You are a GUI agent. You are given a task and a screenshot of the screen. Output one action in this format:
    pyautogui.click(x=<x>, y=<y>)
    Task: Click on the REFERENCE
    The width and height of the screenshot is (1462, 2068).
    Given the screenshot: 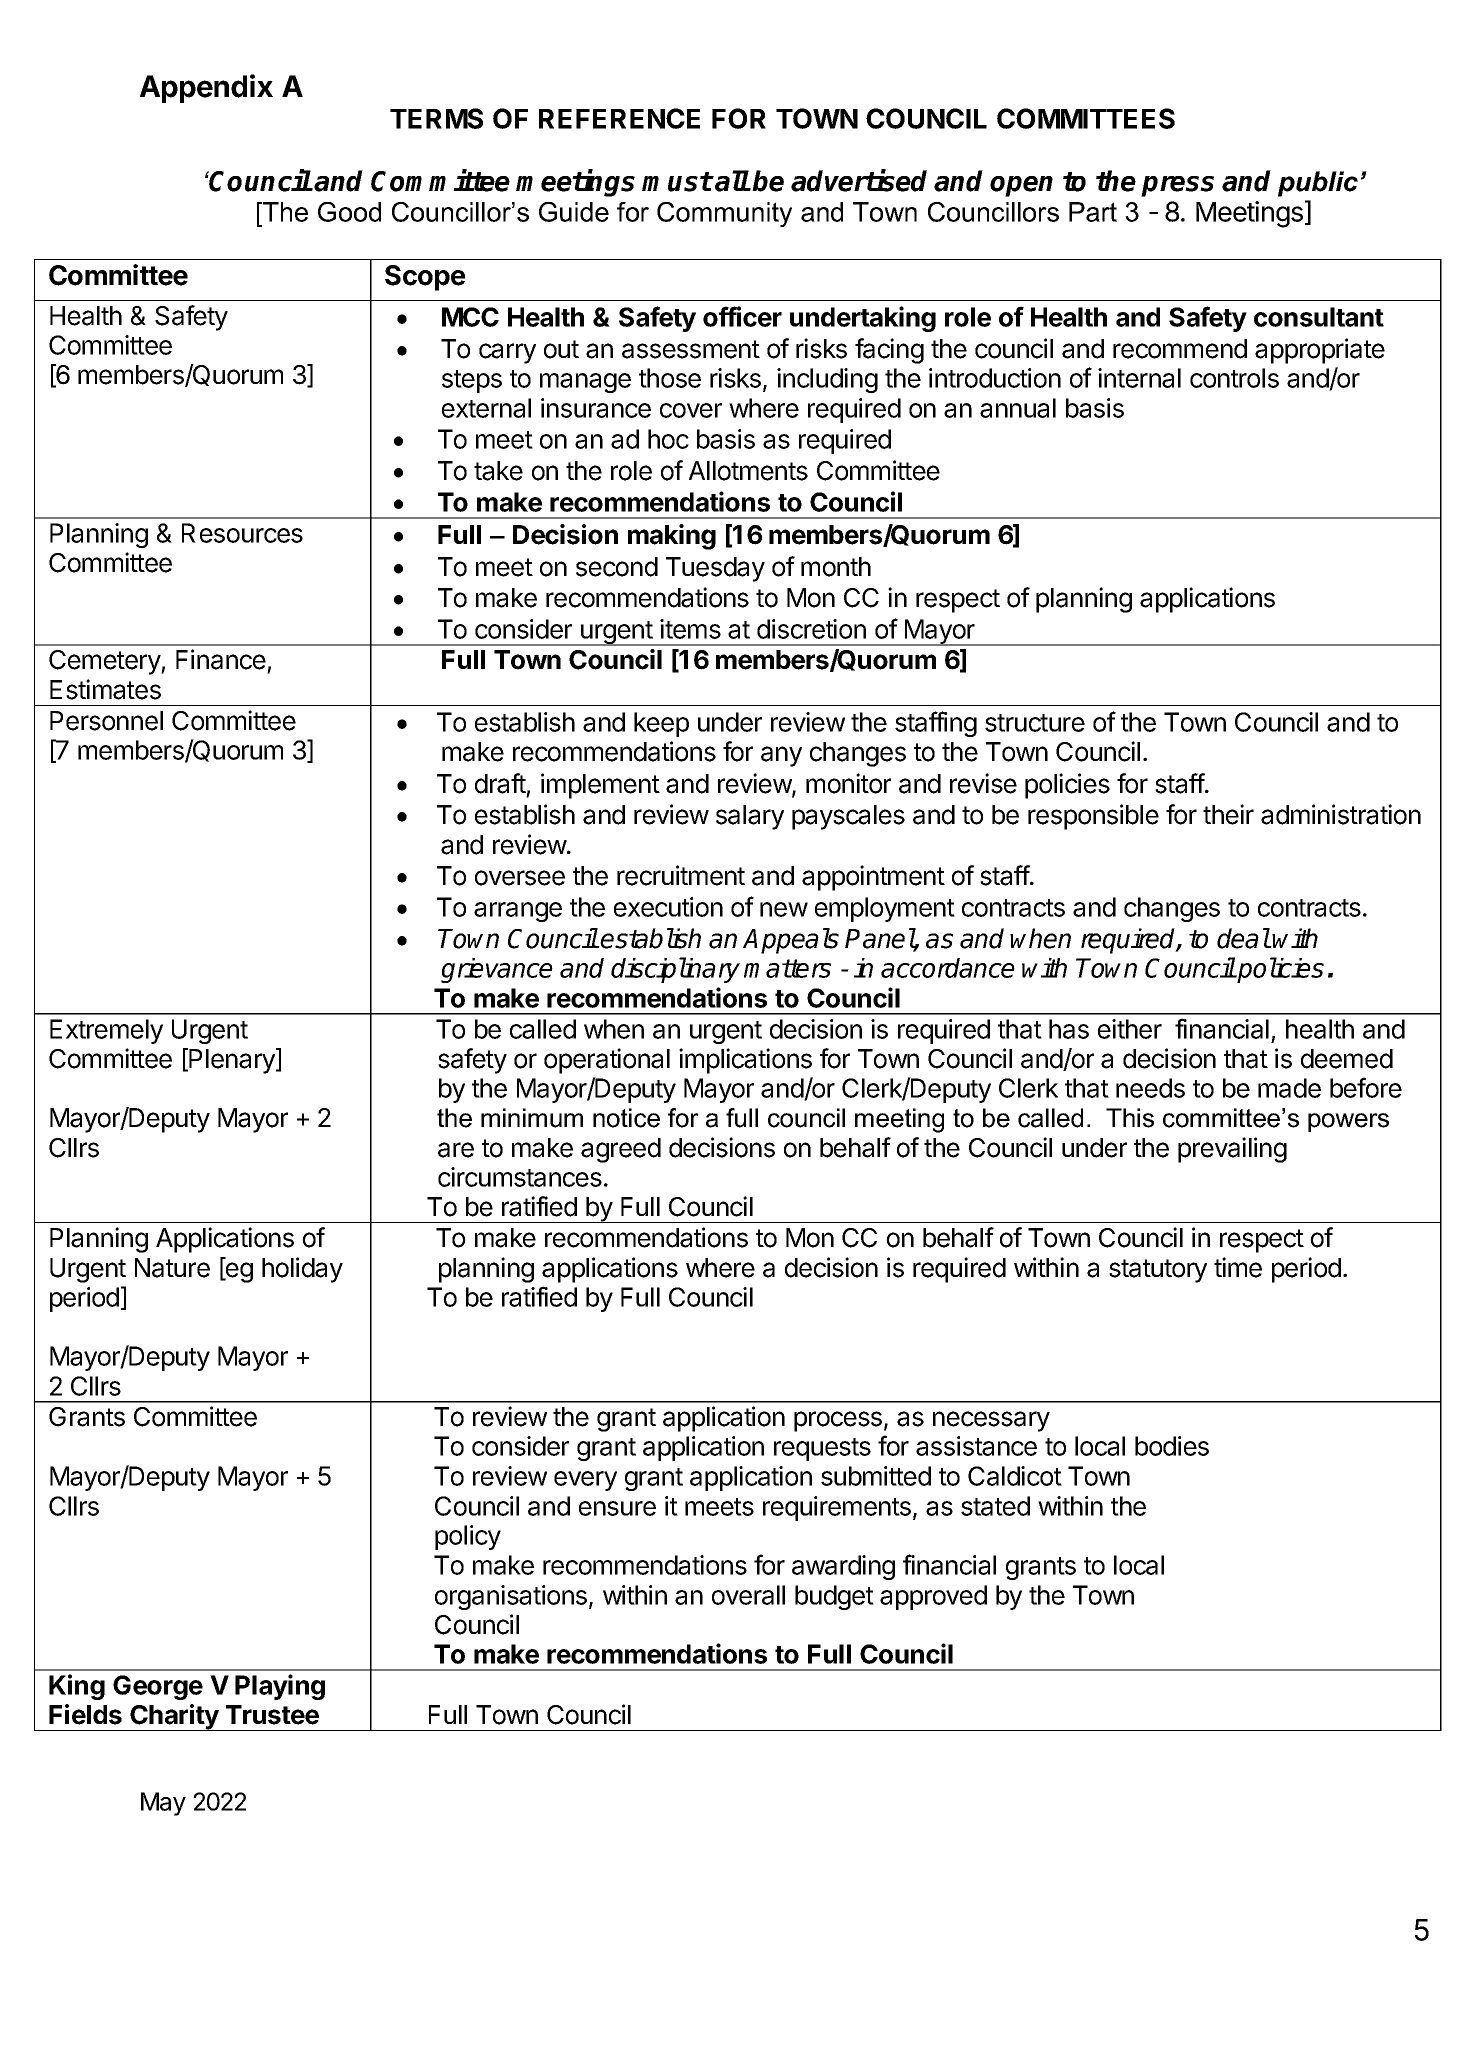 What is the action you would take?
    pyautogui.click(x=619, y=118)
